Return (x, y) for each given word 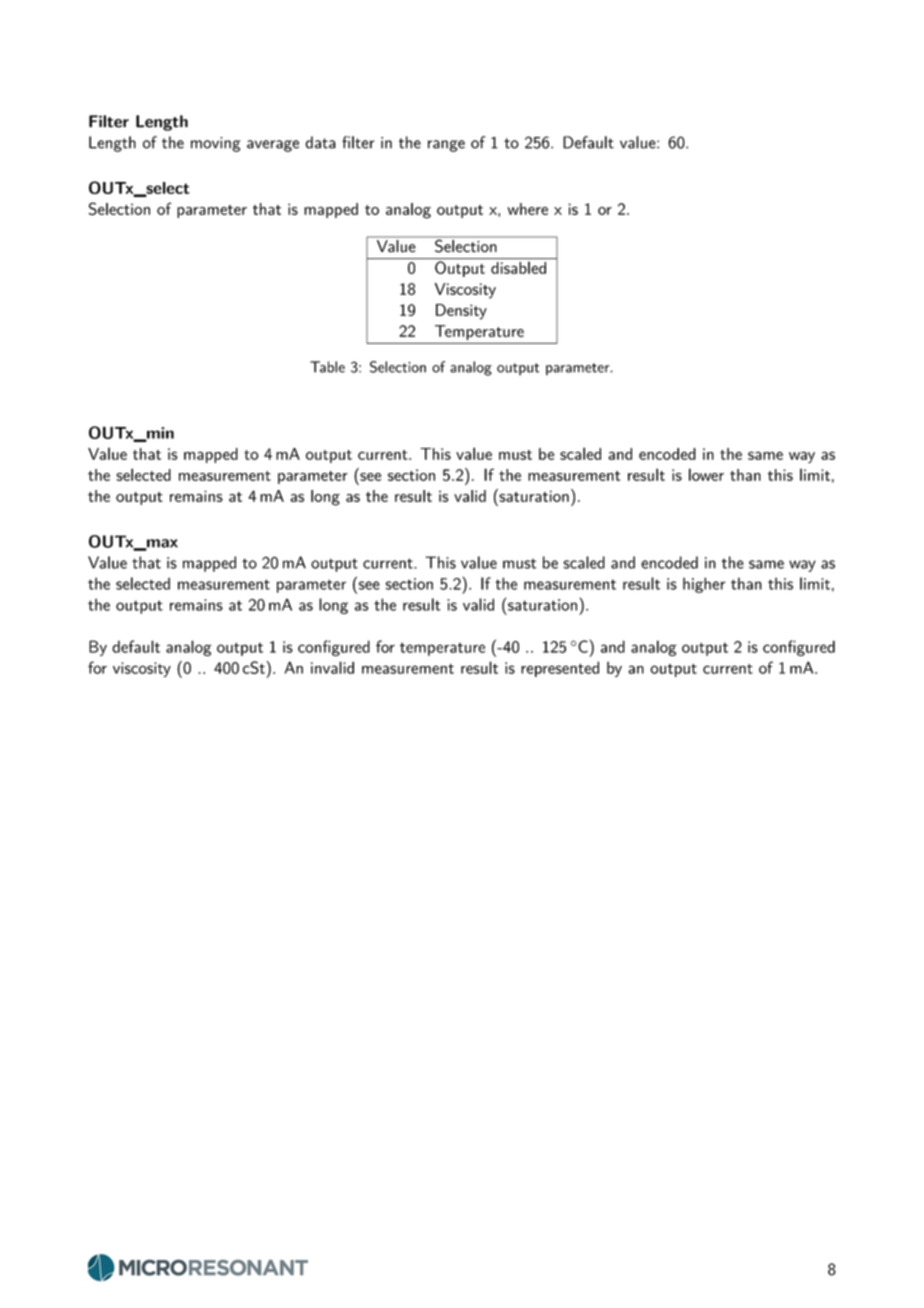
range (446, 146)
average (273, 146)
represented (560, 669)
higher (704, 585)
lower (706, 474)
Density (461, 312)
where (527, 209)
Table (327, 367)
